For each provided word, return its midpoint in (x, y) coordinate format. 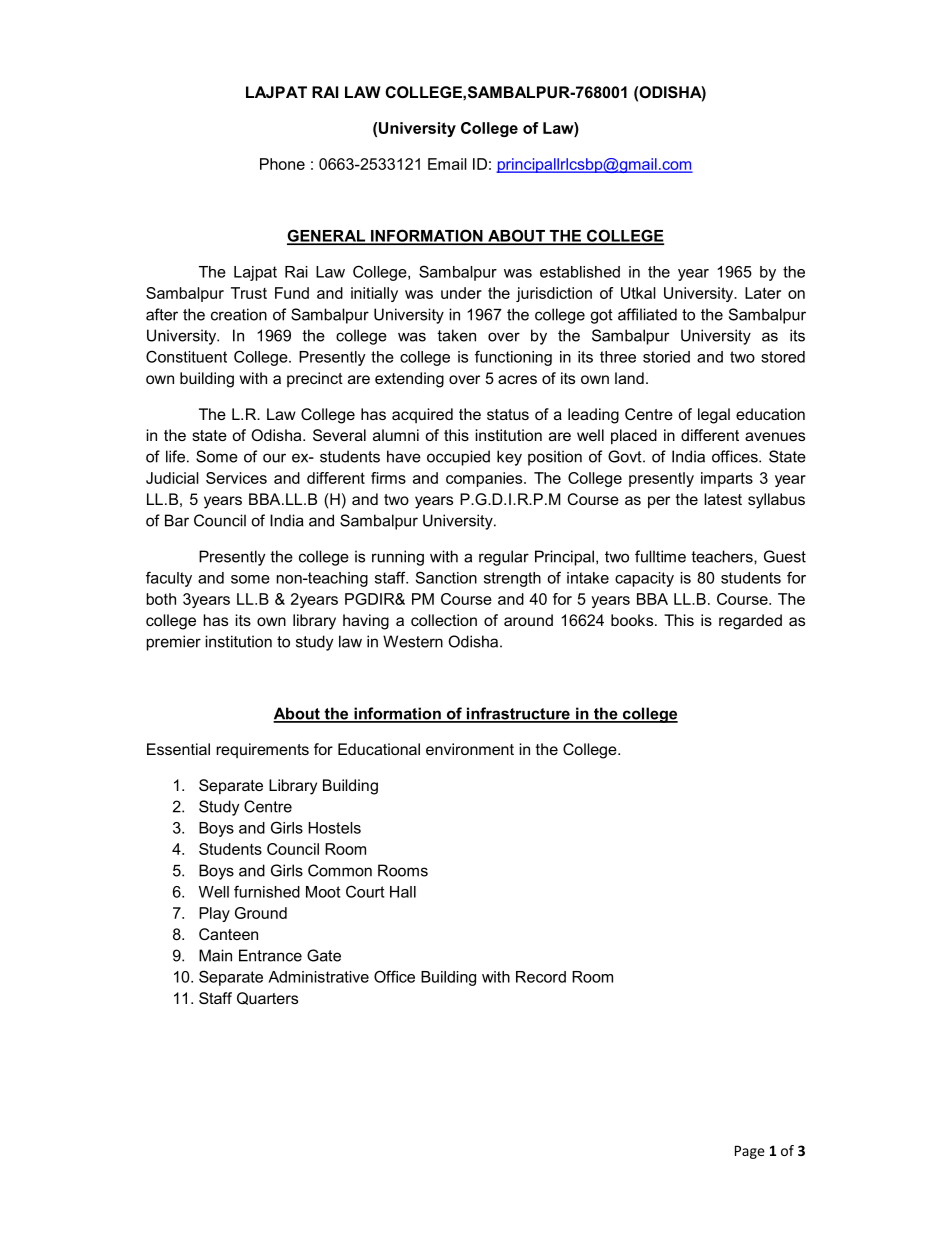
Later (763, 293)
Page (750, 1152)
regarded (750, 622)
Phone (282, 164)
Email (447, 164)
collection (444, 620)
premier (174, 643)
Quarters (267, 998)
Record (541, 977)
